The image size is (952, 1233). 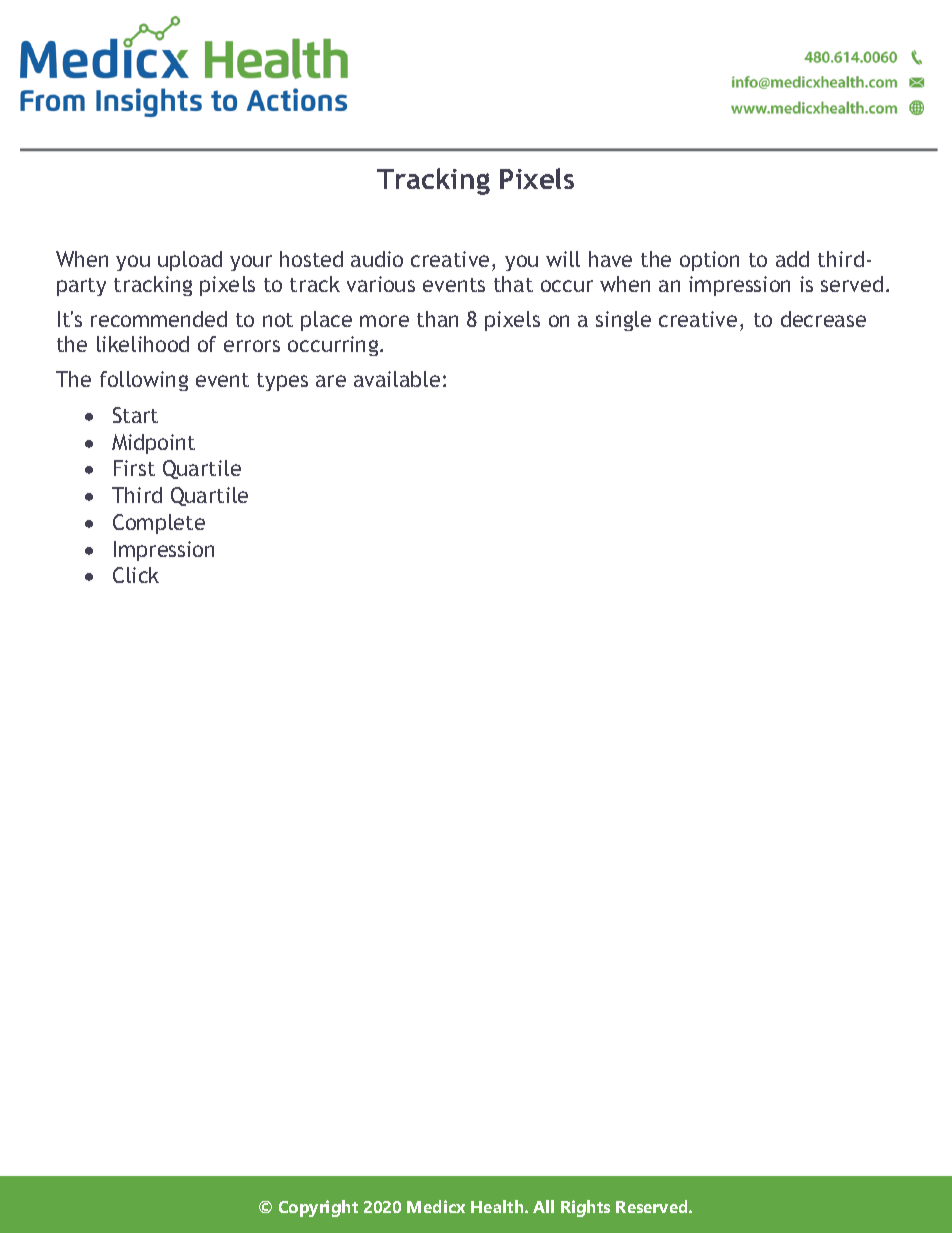 What do you see at coordinates (623, 321) in the screenshot?
I see `single` at bounding box center [623, 321].
